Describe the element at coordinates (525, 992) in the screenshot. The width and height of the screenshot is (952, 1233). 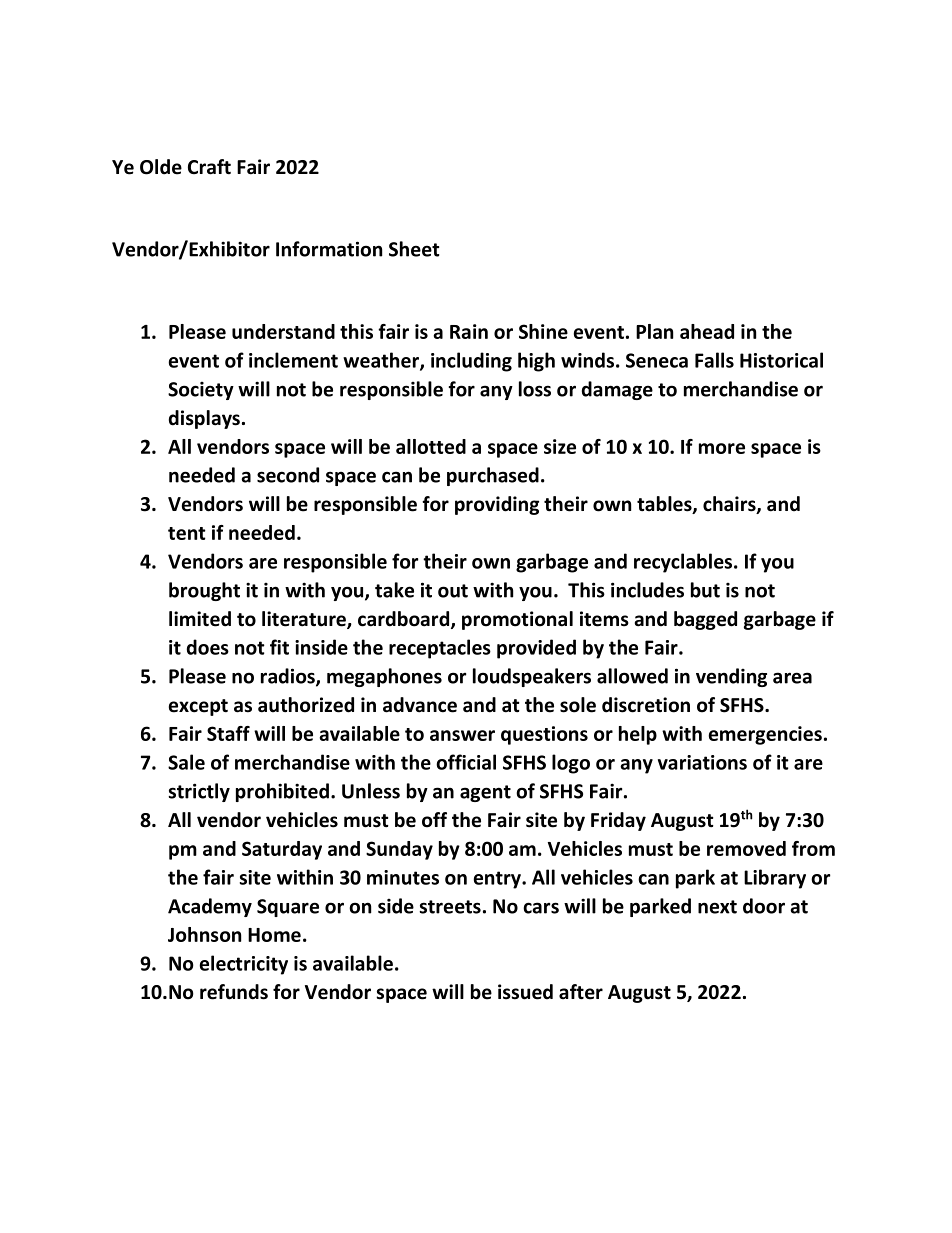
I see `issued` at that location.
